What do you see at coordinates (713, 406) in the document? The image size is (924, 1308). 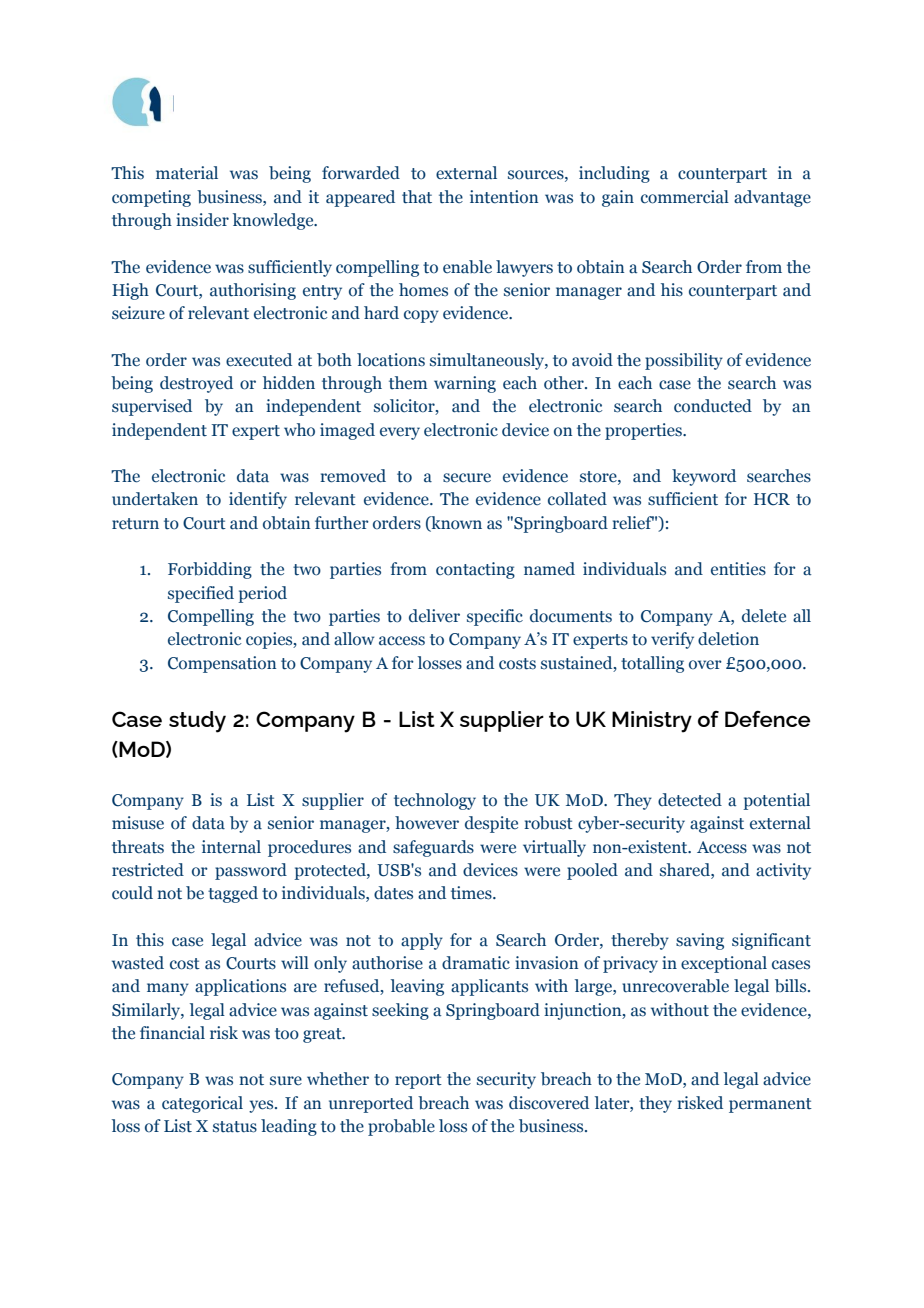 I see `conducted` at bounding box center [713, 406].
